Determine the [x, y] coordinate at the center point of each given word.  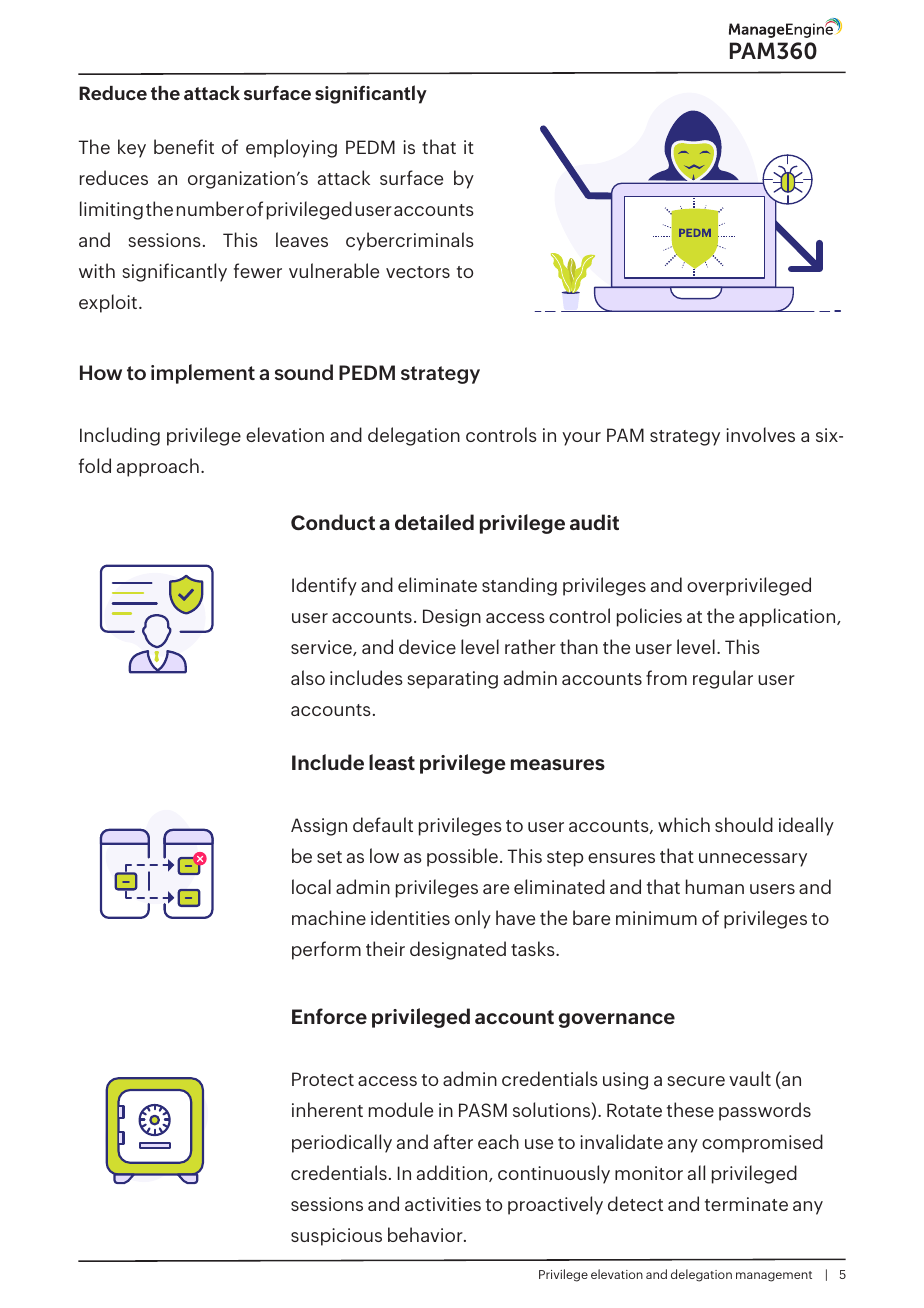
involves [760, 434]
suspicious [336, 1237]
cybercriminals [410, 241]
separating [453, 680]
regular [723, 679]
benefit [184, 146]
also [308, 677]
